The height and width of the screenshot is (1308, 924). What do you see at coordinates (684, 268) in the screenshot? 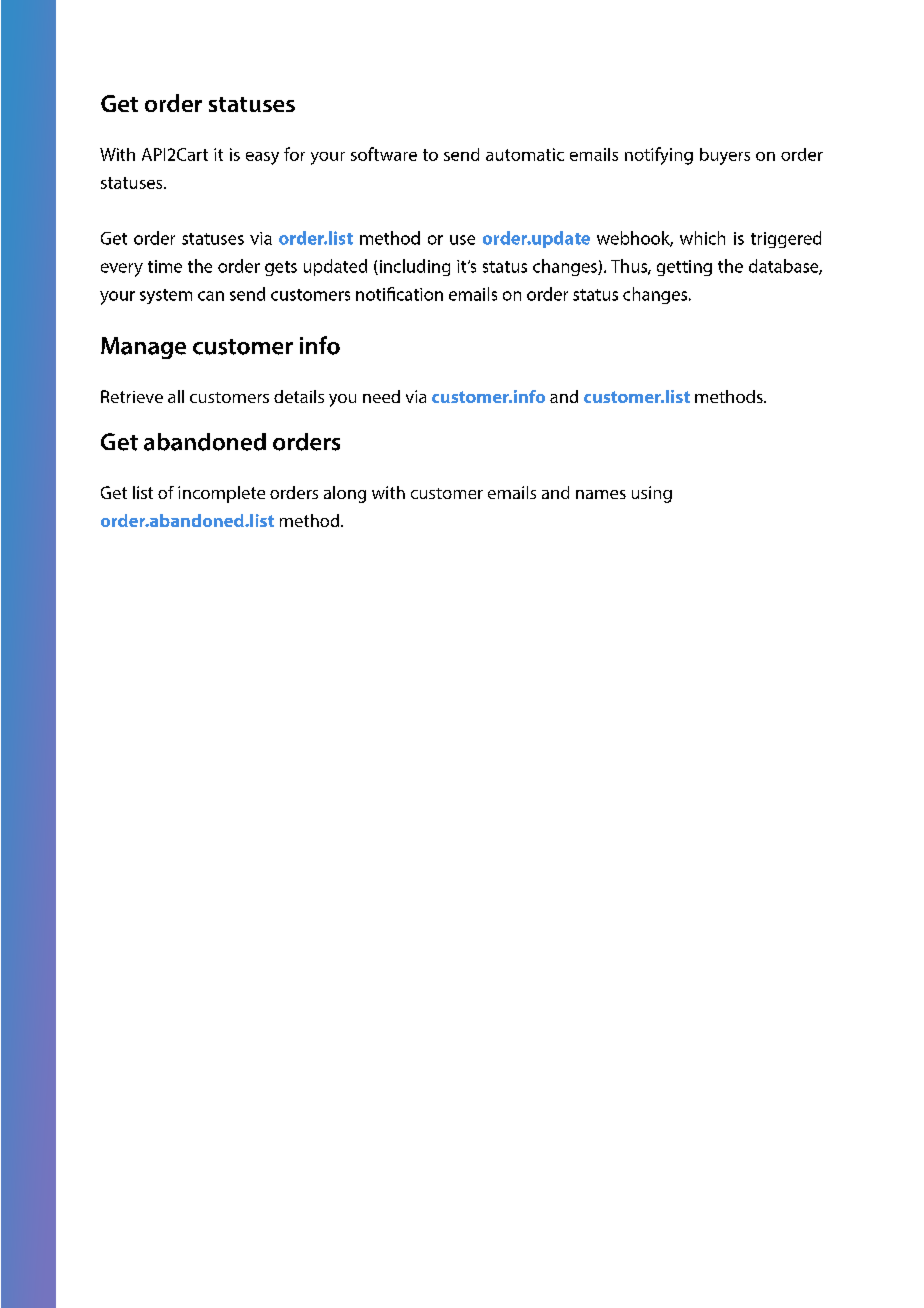
I see `getting` at bounding box center [684, 268].
